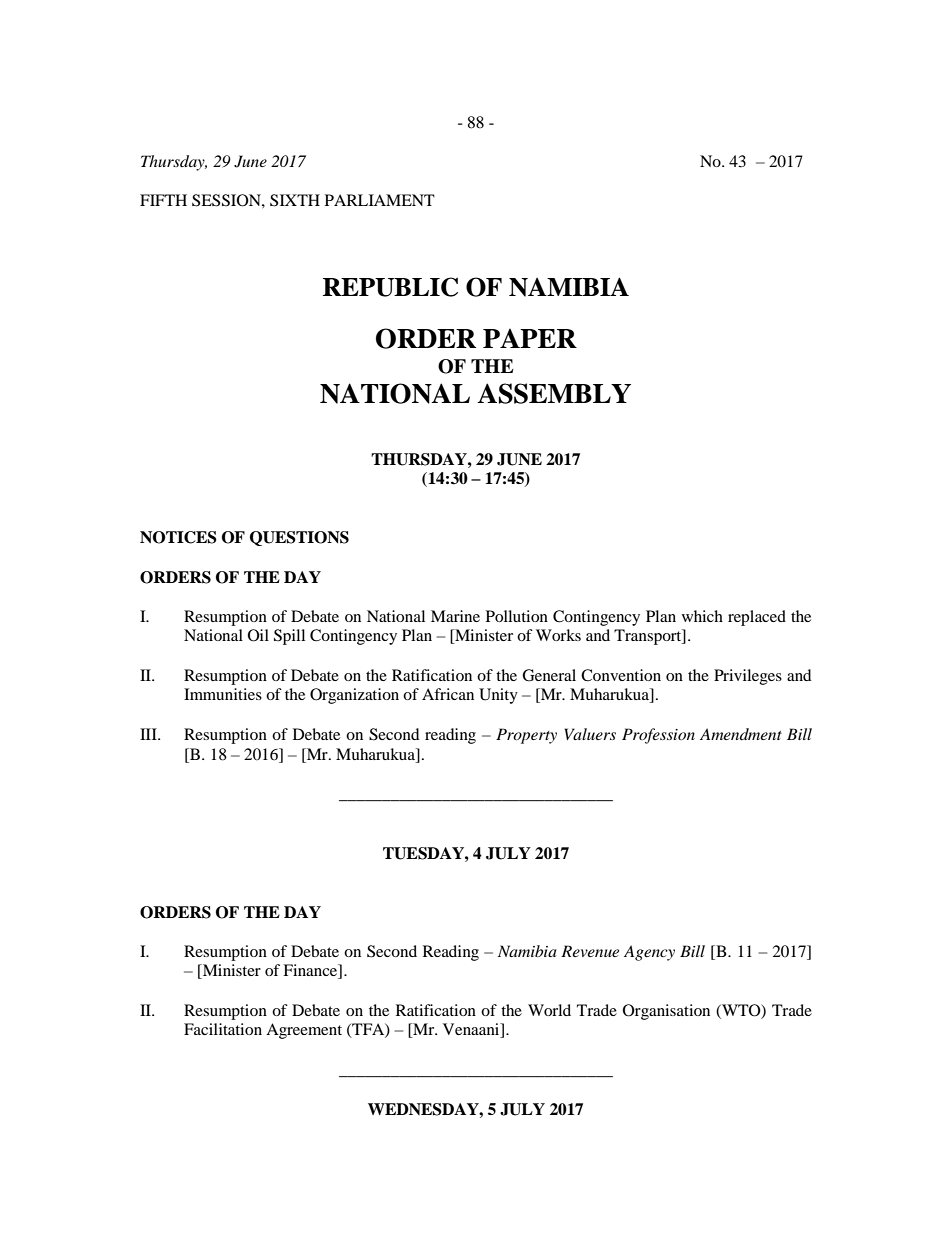  I want to click on Facilitation, so click(223, 1029).
